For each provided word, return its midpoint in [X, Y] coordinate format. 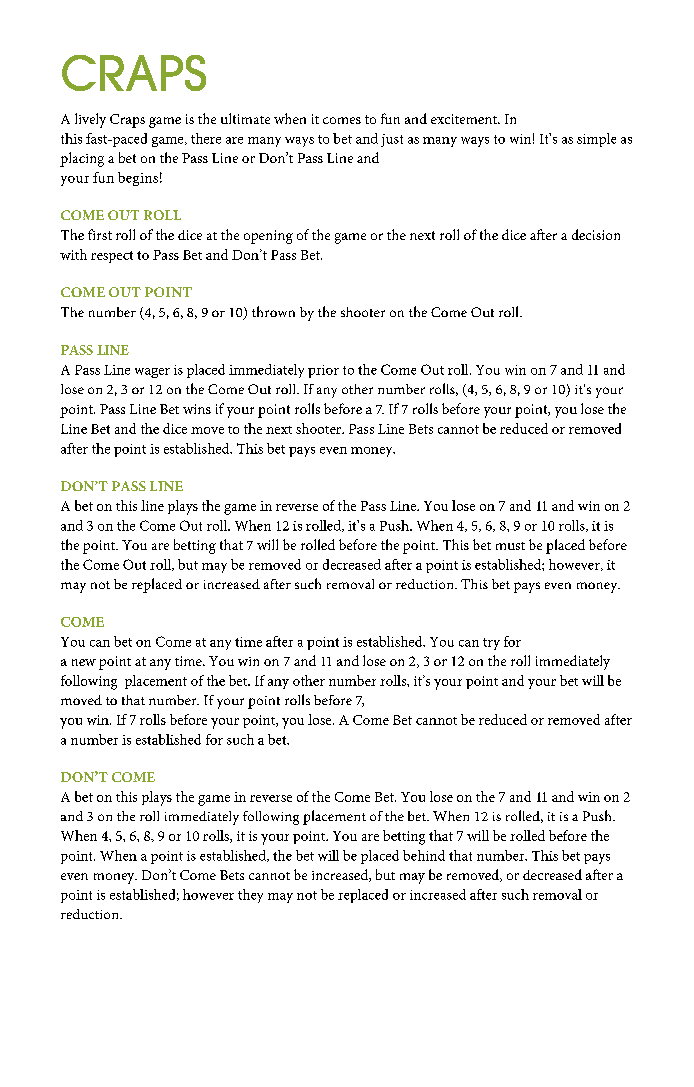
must [510, 546]
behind [424, 855]
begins [138, 179]
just [392, 140]
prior [323, 371]
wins [197, 409]
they [250, 896]
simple [596, 140]
